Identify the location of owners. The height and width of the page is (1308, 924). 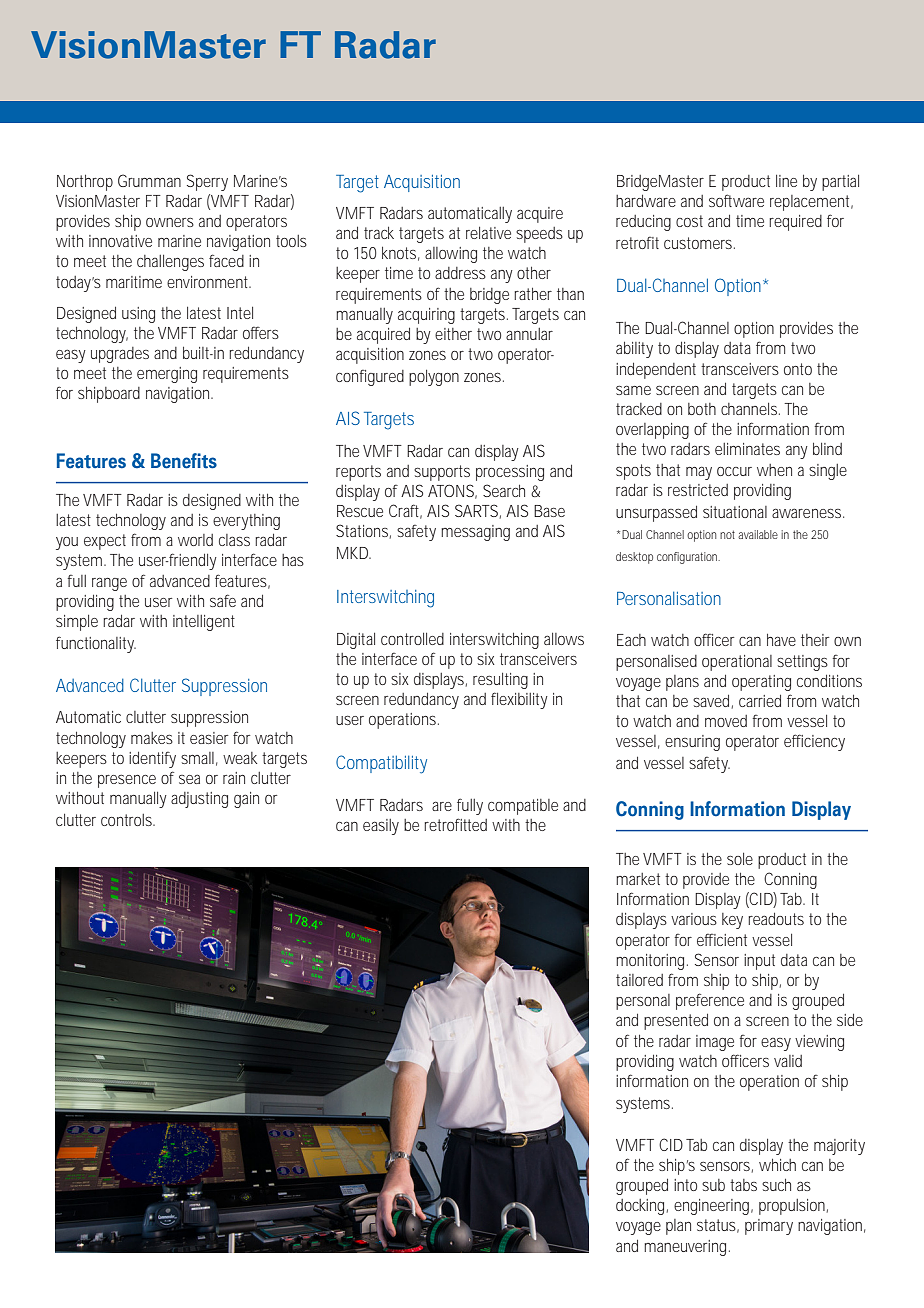
(170, 222).
